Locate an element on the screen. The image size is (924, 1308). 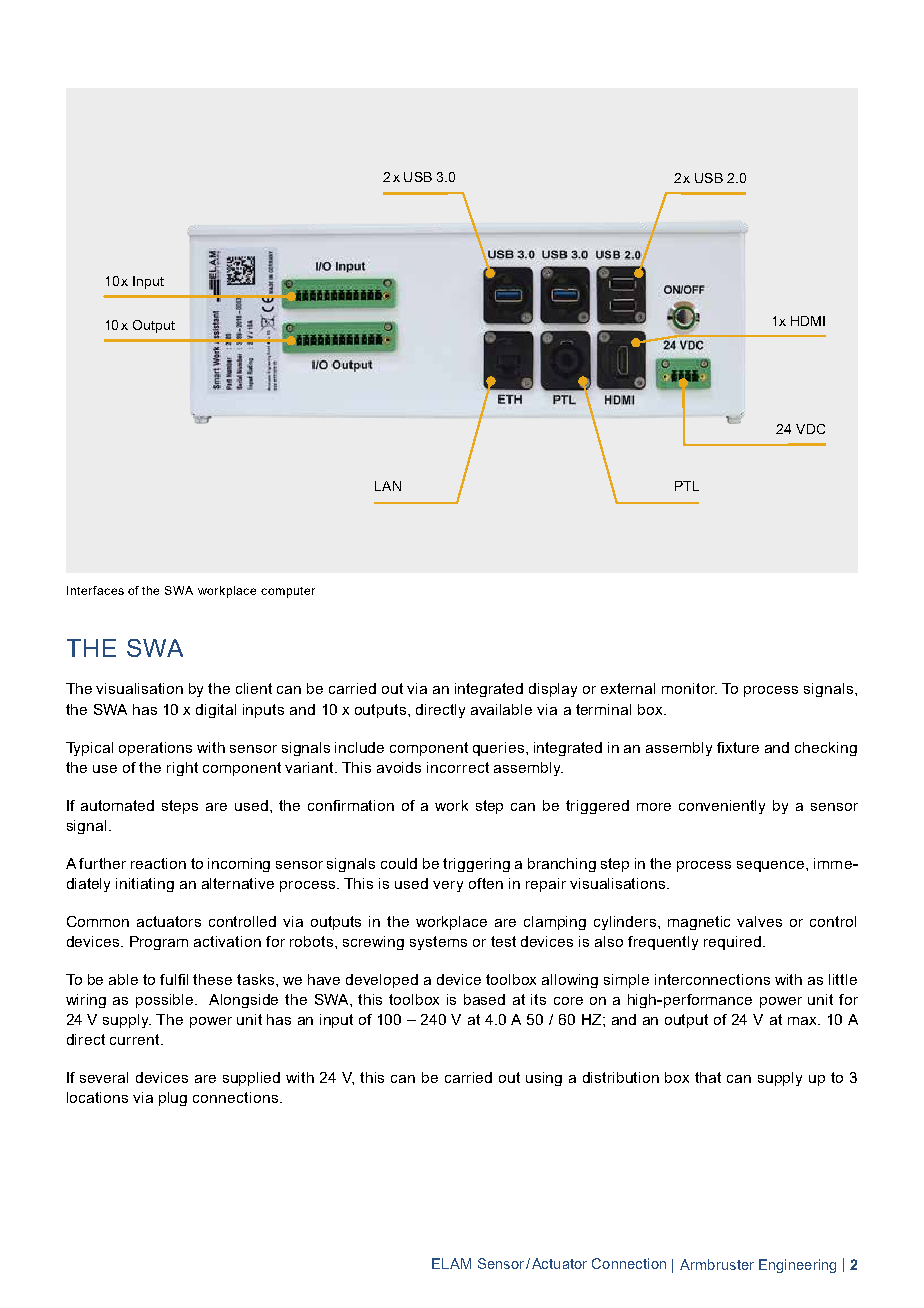
incorrect is located at coordinates (458, 767).
